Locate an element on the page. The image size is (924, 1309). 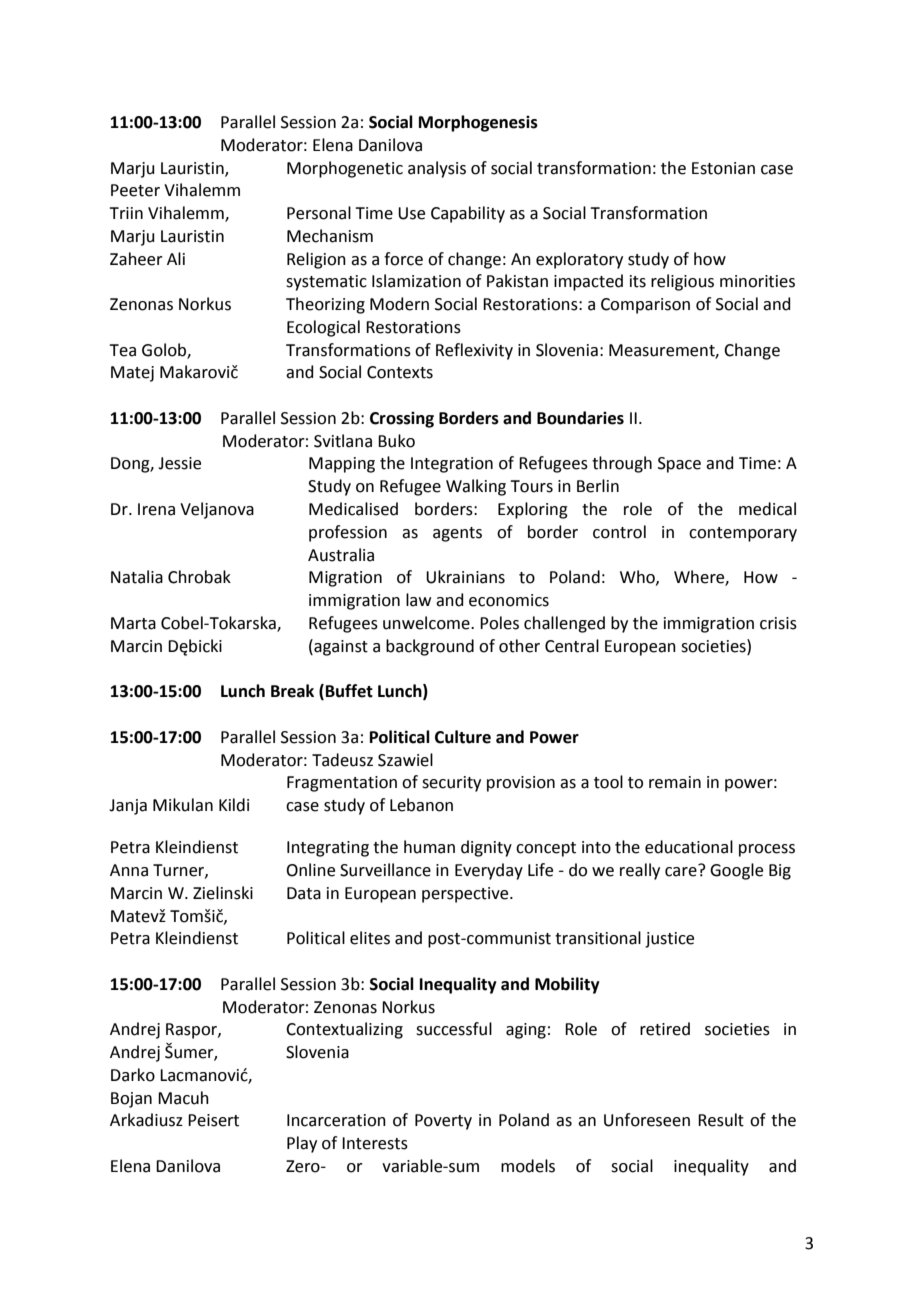
Poverty is located at coordinates (443, 1122).
